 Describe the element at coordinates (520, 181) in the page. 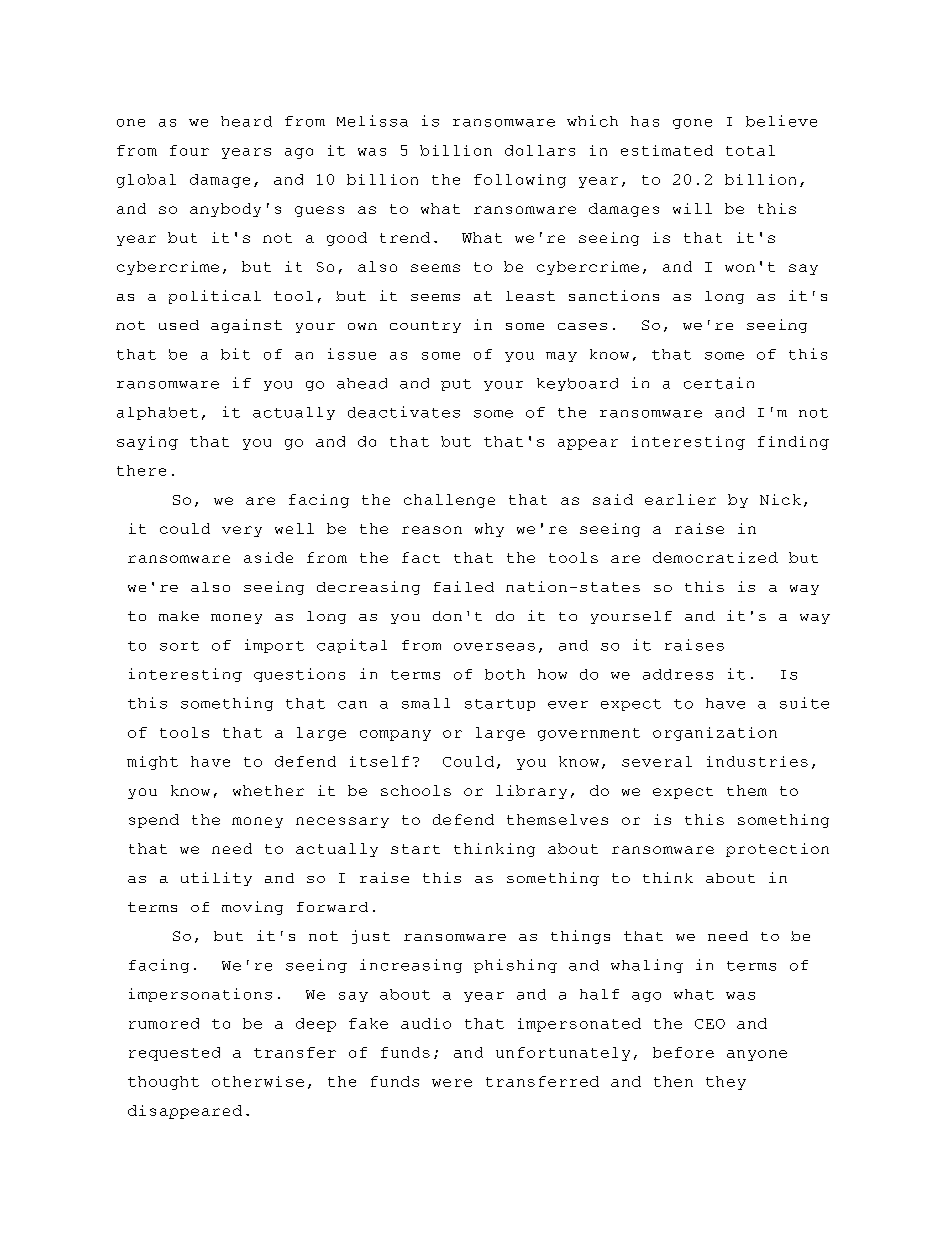

I see `following` at that location.
